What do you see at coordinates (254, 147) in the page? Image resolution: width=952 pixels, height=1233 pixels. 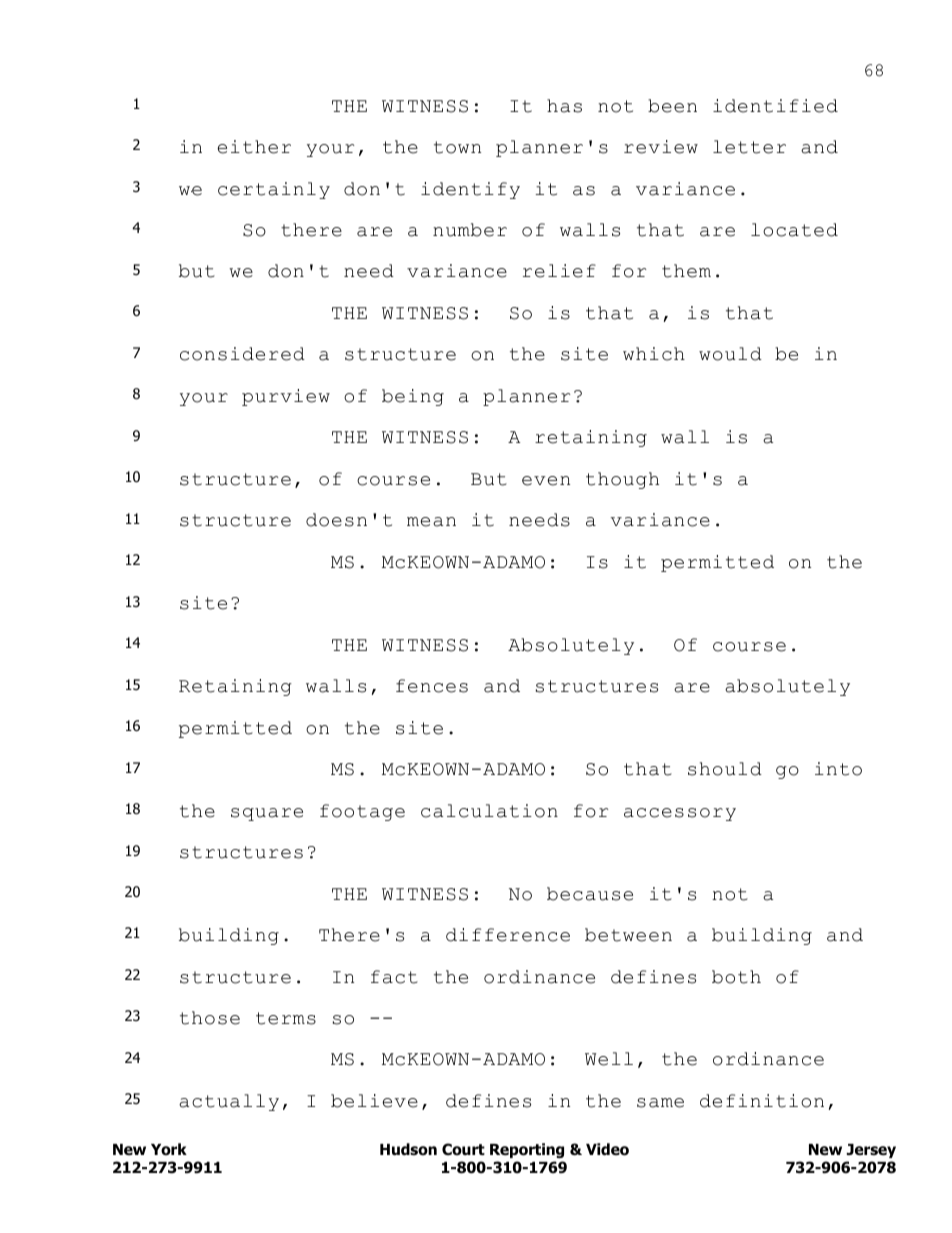 I see `either` at bounding box center [254, 147].
